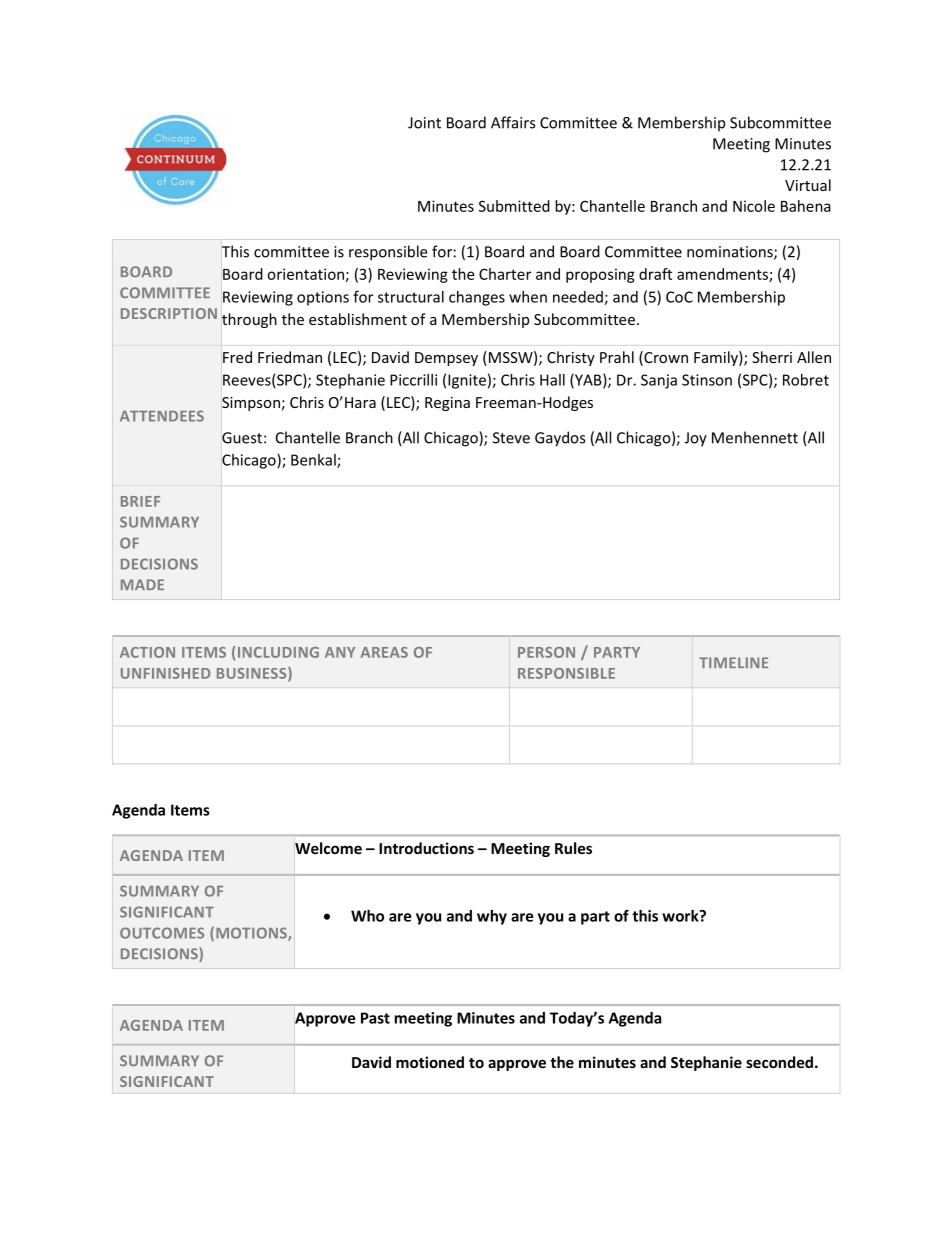  I want to click on Joy, so click(696, 439).
